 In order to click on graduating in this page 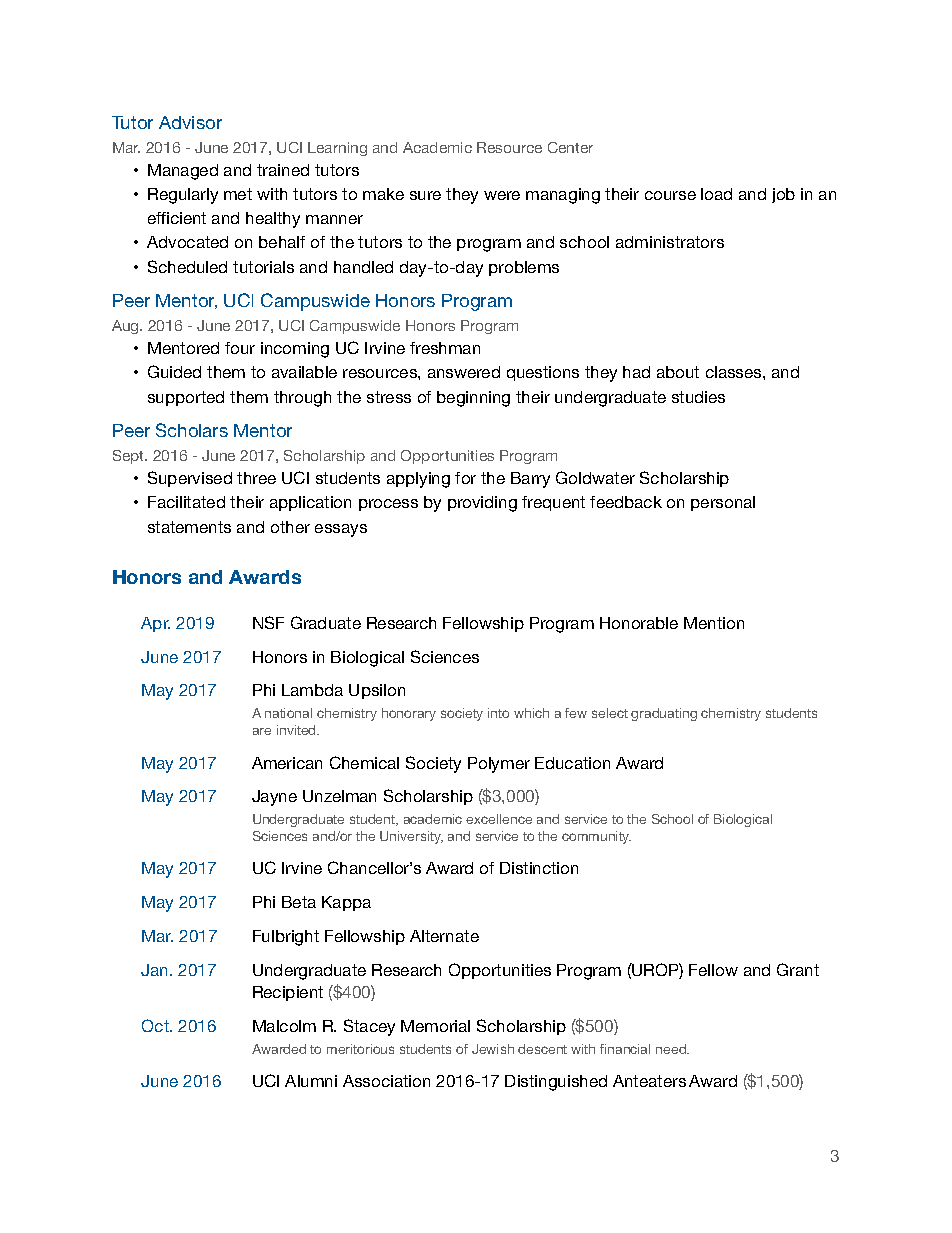, I will do `click(664, 714)`.
